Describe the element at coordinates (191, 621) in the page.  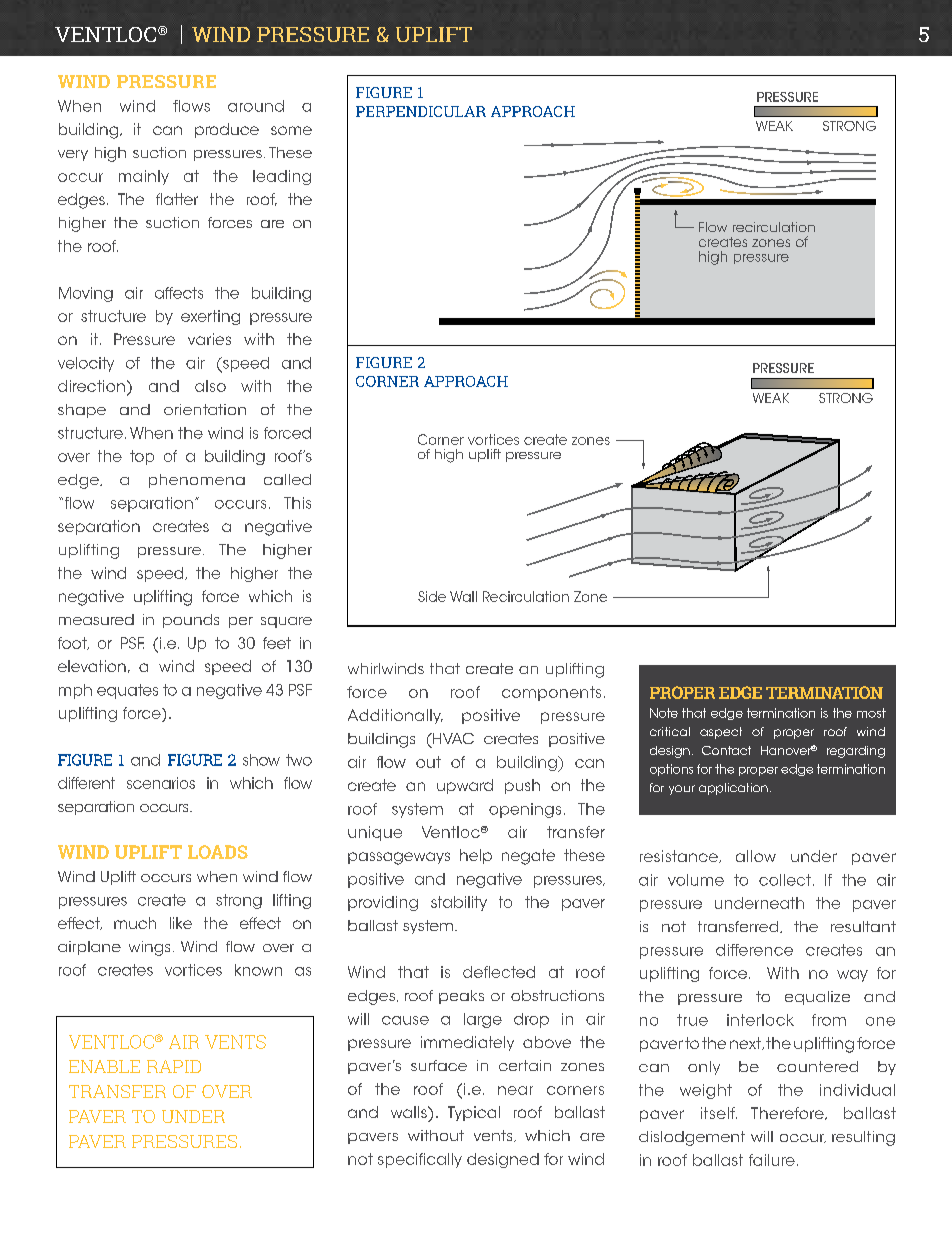
I see `pounds` at that location.
